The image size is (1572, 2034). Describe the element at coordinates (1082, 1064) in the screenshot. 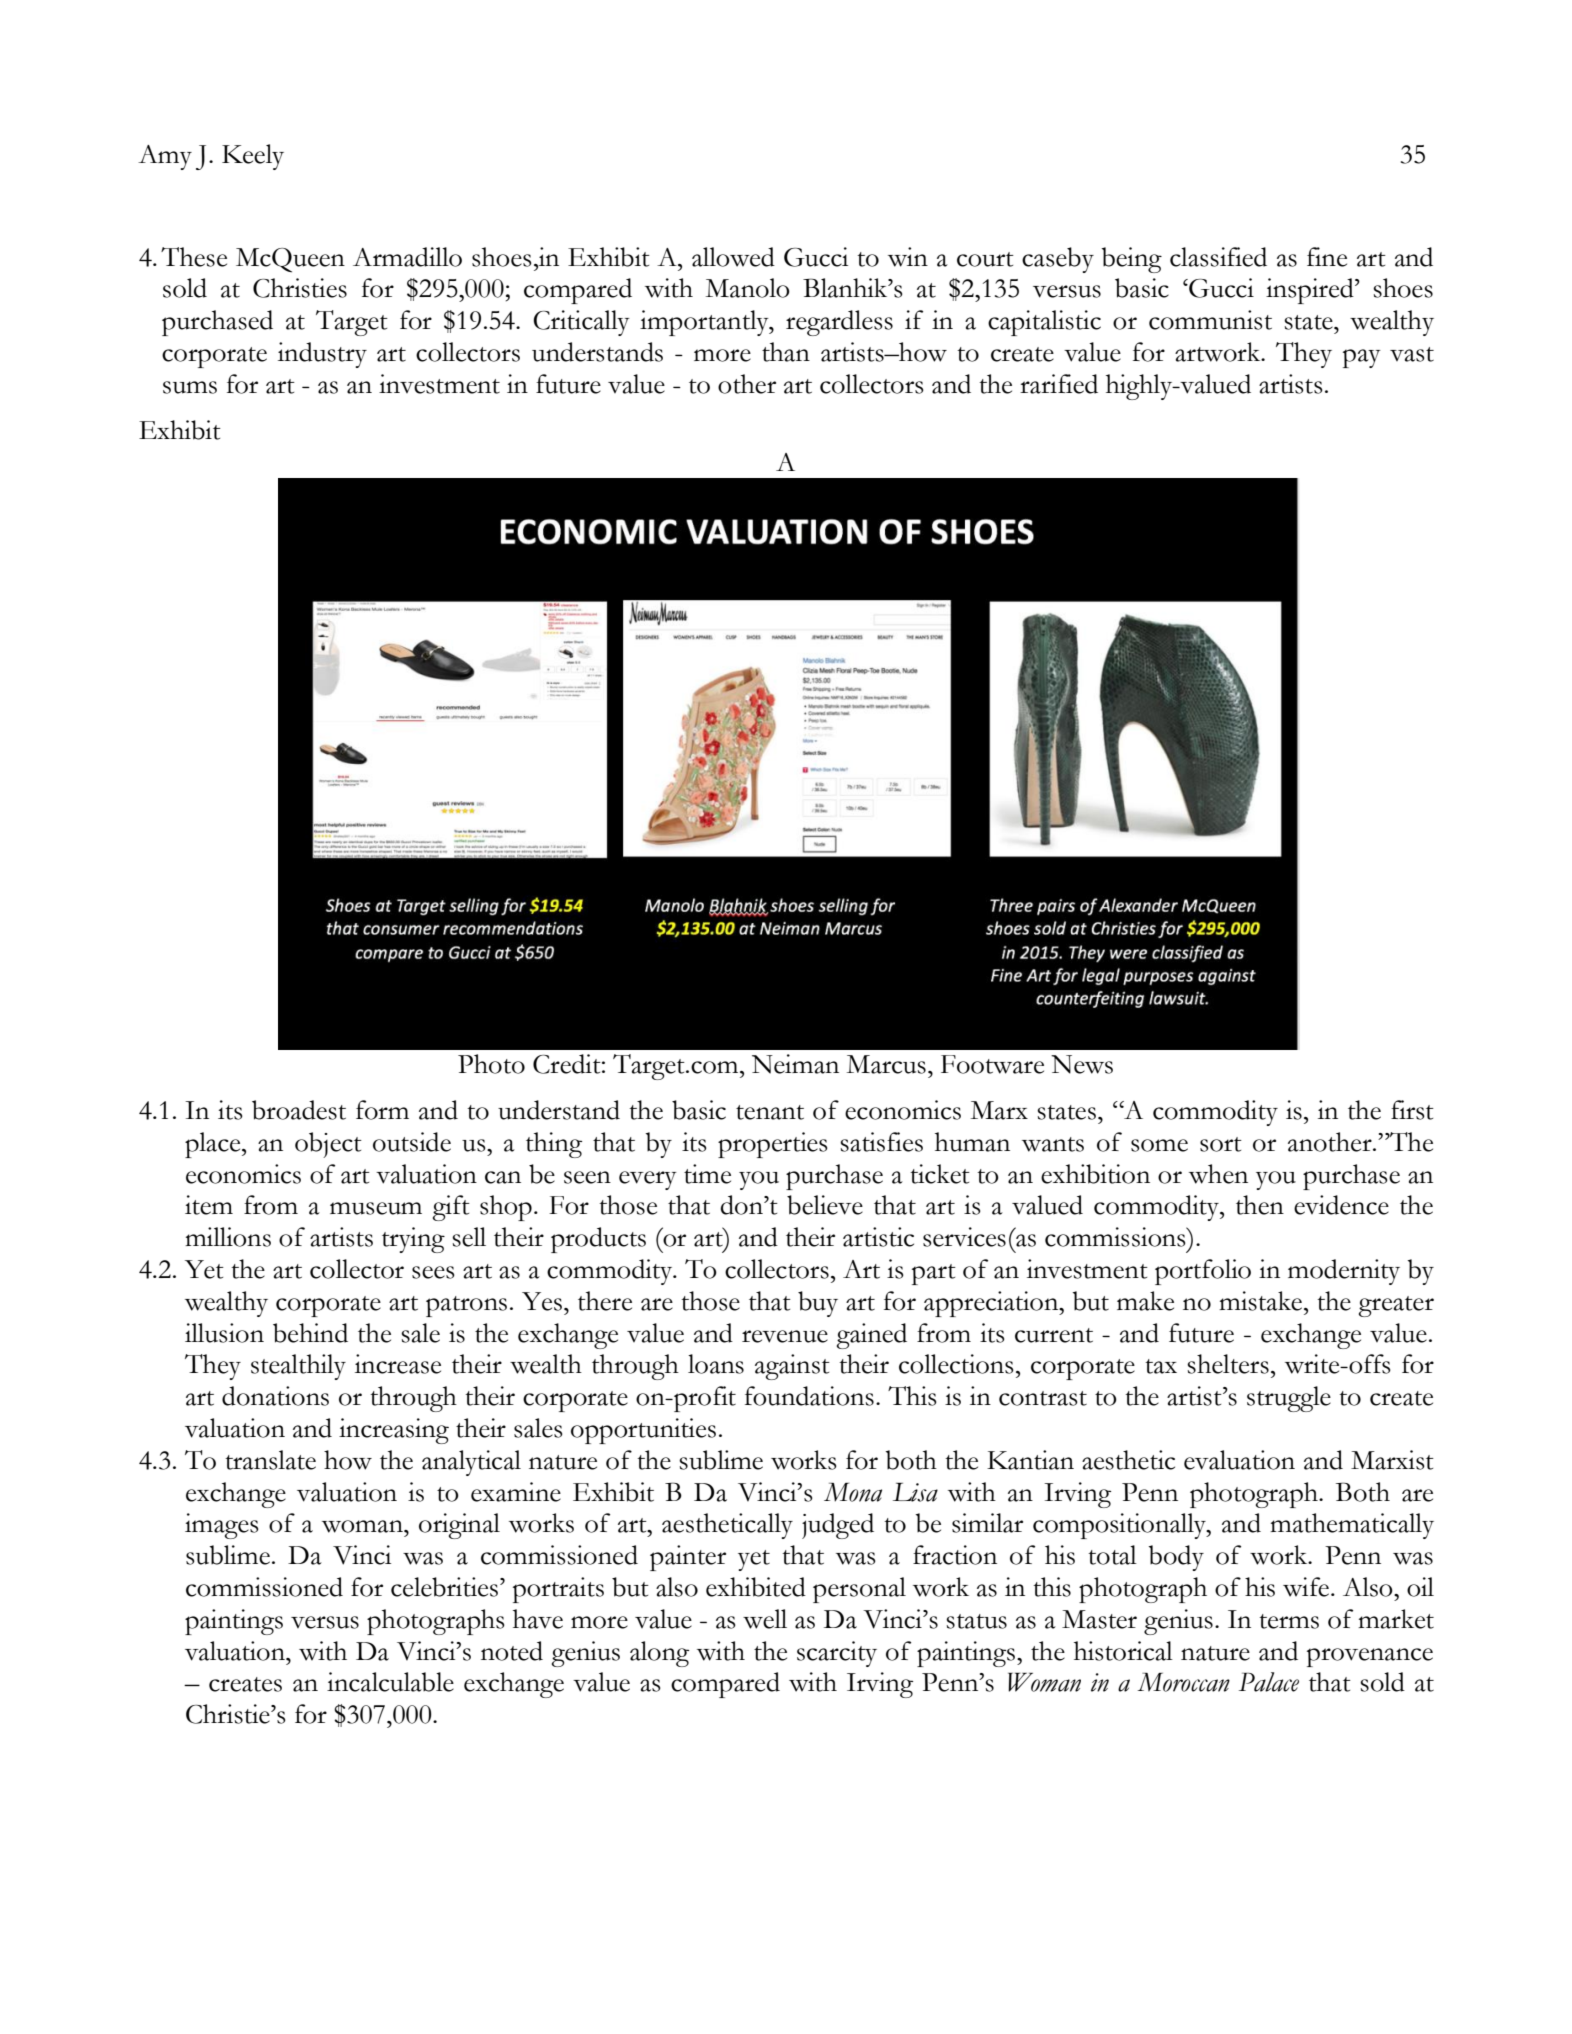

I see `News` at that location.
